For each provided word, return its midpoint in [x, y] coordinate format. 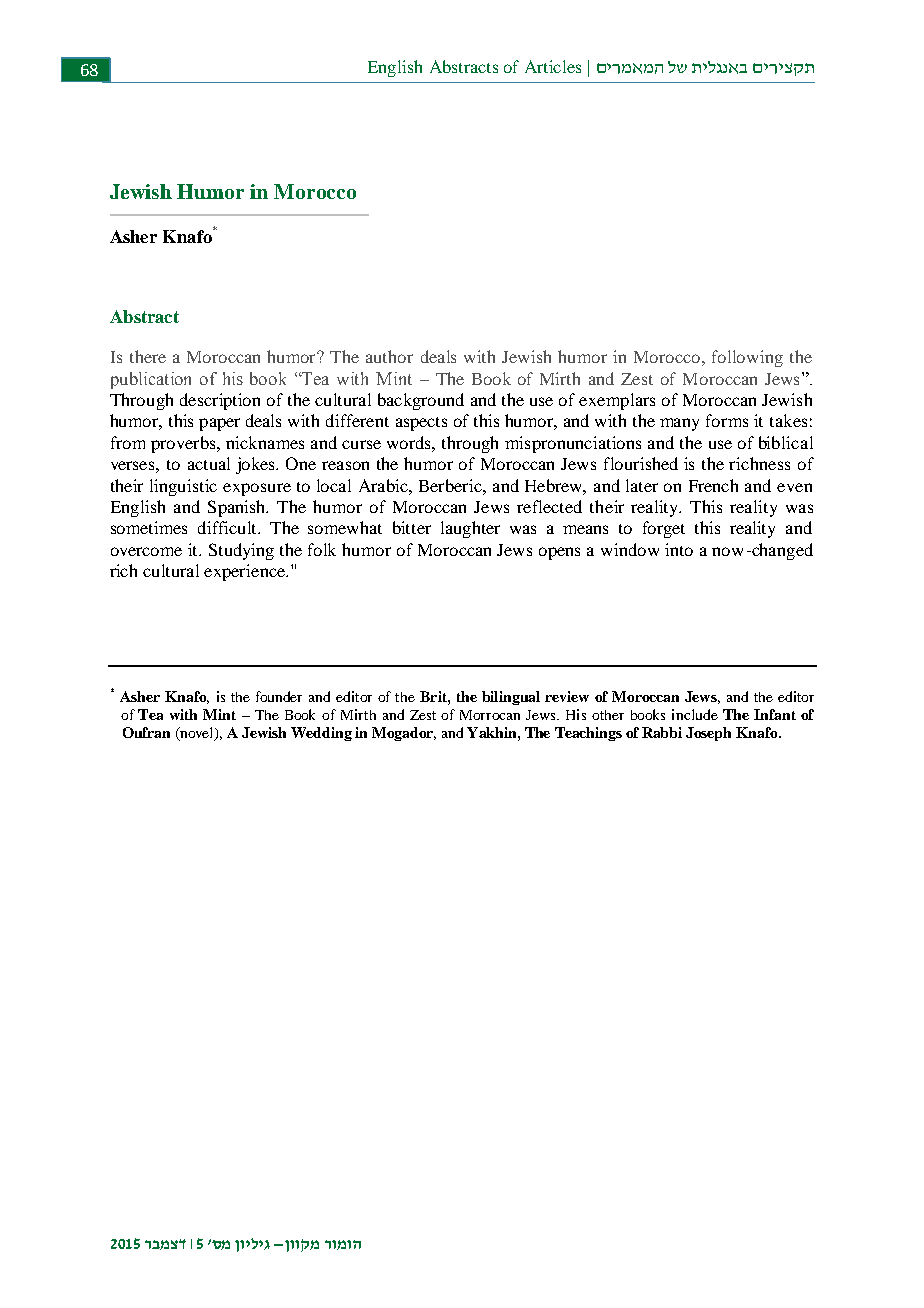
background [421, 401]
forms [727, 420]
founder [279, 696]
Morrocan [490, 715]
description [220, 401]
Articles [553, 66]
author [389, 356]
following [747, 358]
